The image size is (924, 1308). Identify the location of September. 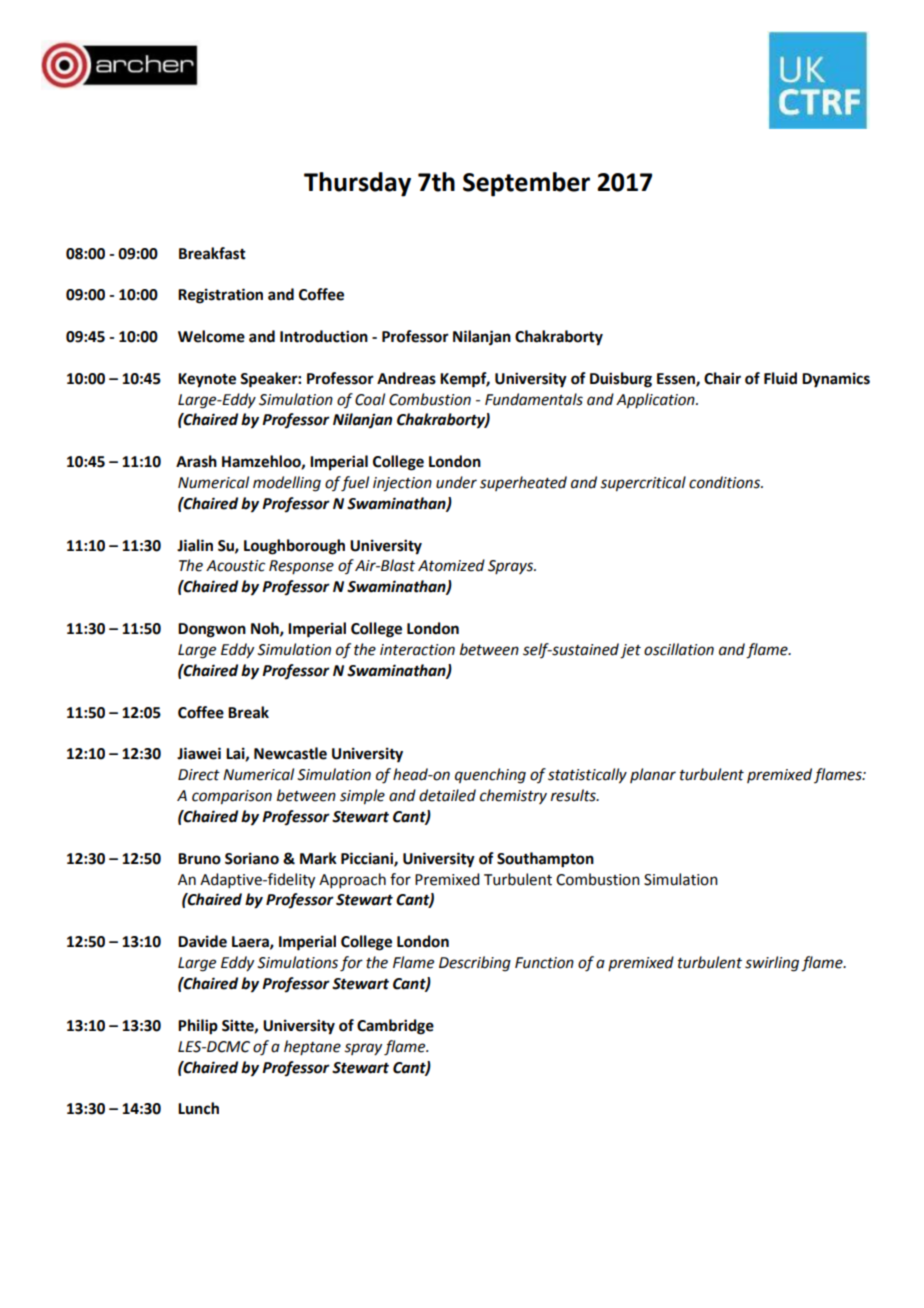
(526, 184).
